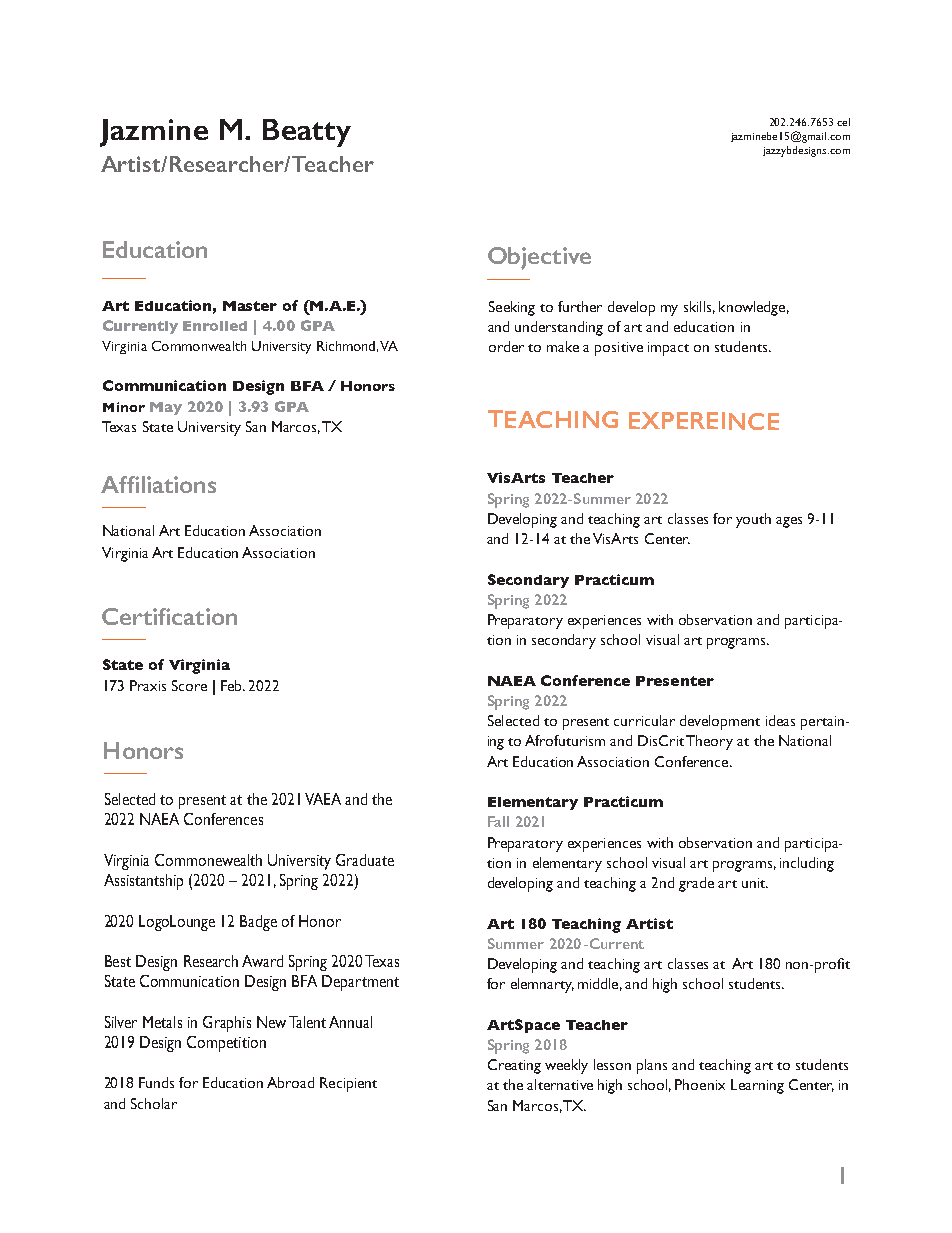 The width and height of the screenshot is (952, 1233). Describe the element at coordinates (644, 720) in the screenshot. I see `curricular` at that location.
